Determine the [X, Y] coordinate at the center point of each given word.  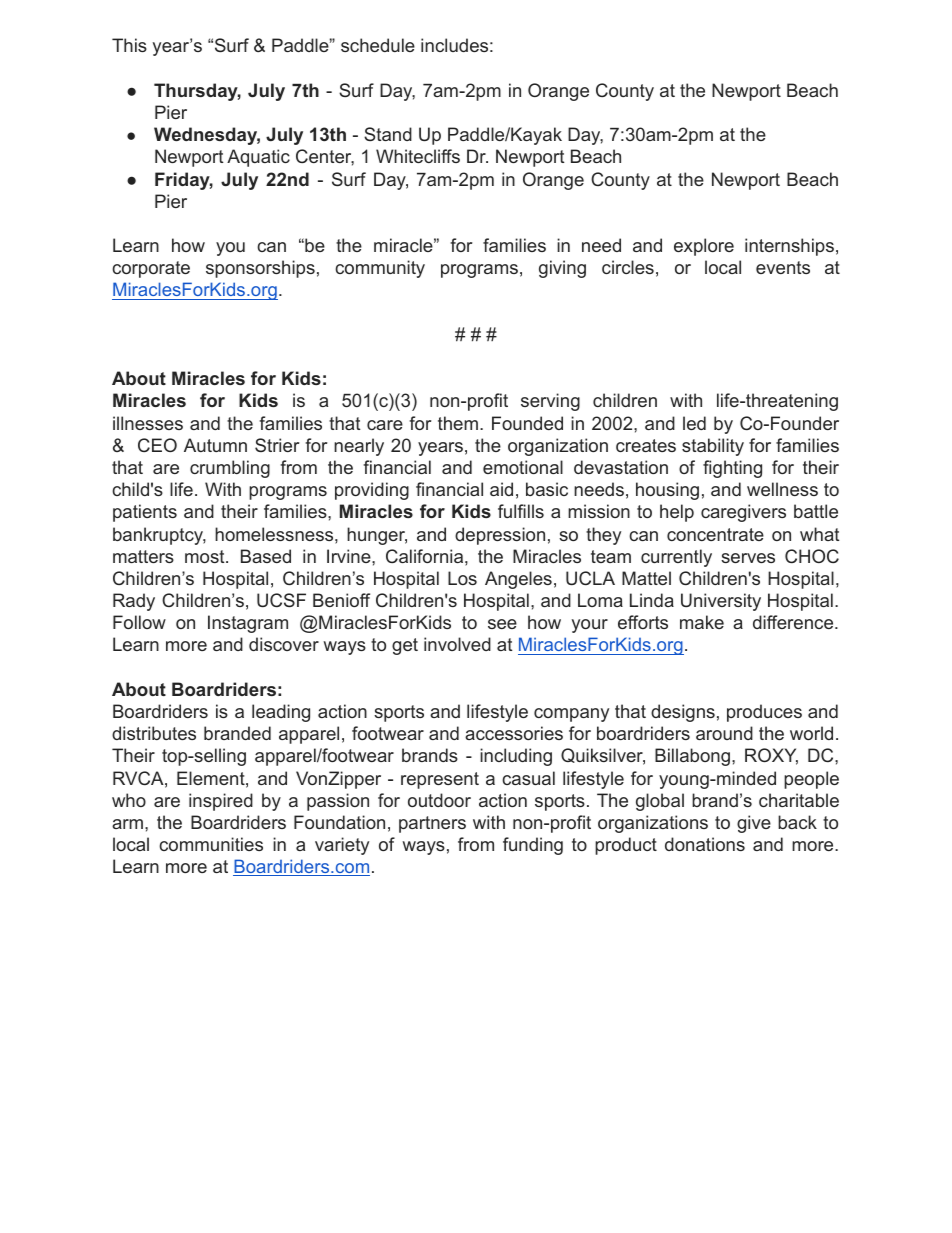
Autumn [215, 445]
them [458, 423]
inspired [221, 802]
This [129, 45]
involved [457, 644]
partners [432, 824]
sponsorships [260, 269]
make [702, 622]
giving [562, 269]
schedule [378, 45]
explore [704, 247]
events [783, 267]
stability [713, 447]
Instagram [248, 624]
